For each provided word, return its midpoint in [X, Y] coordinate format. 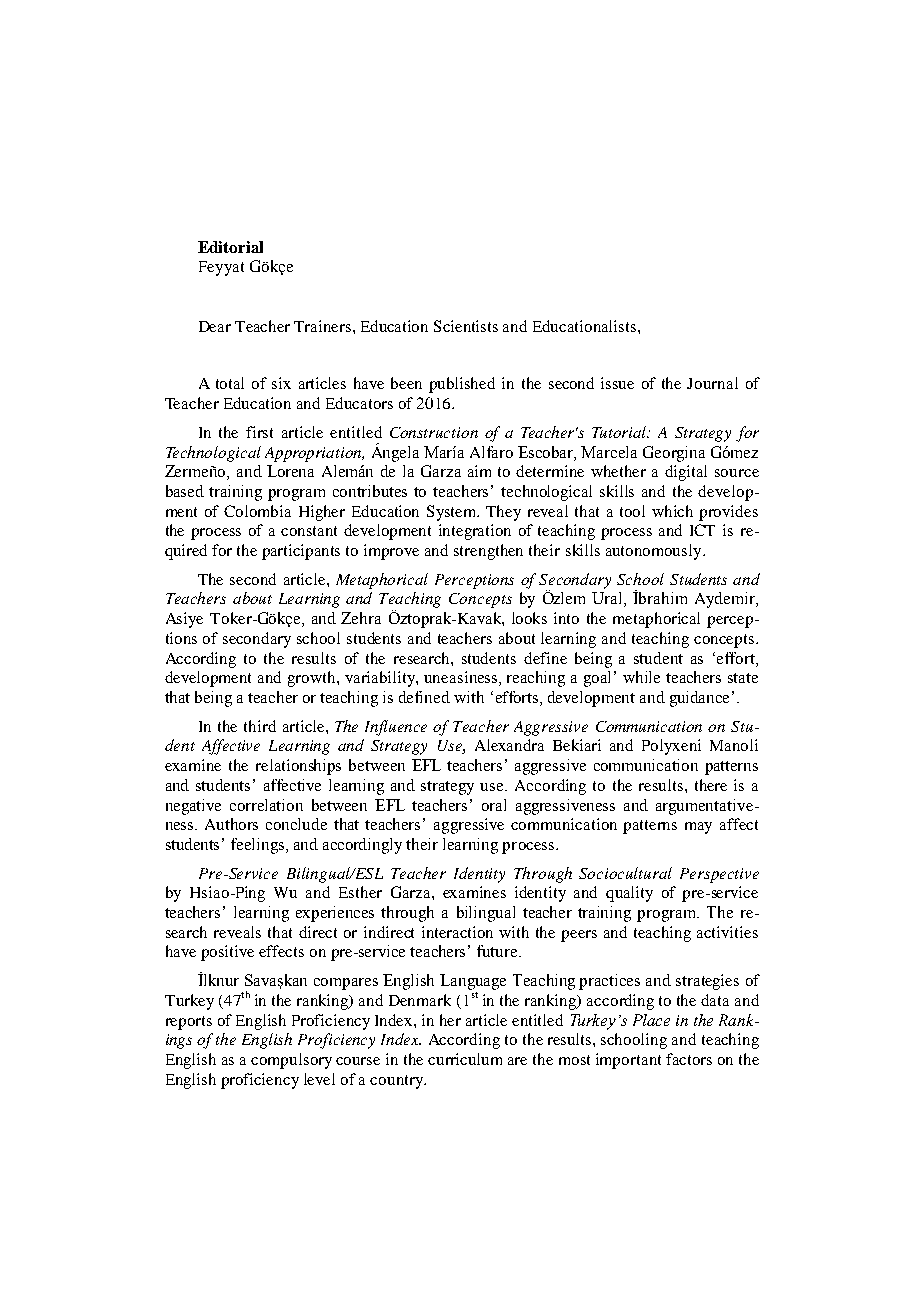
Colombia [257, 511]
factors [689, 1059]
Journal [712, 383]
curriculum [465, 1059]
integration [475, 532]
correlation [266, 805]
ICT [702, 530]
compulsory [291, 1061]
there [711, 785]
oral [494, 805]
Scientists [466, 326]
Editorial [230, 247]
